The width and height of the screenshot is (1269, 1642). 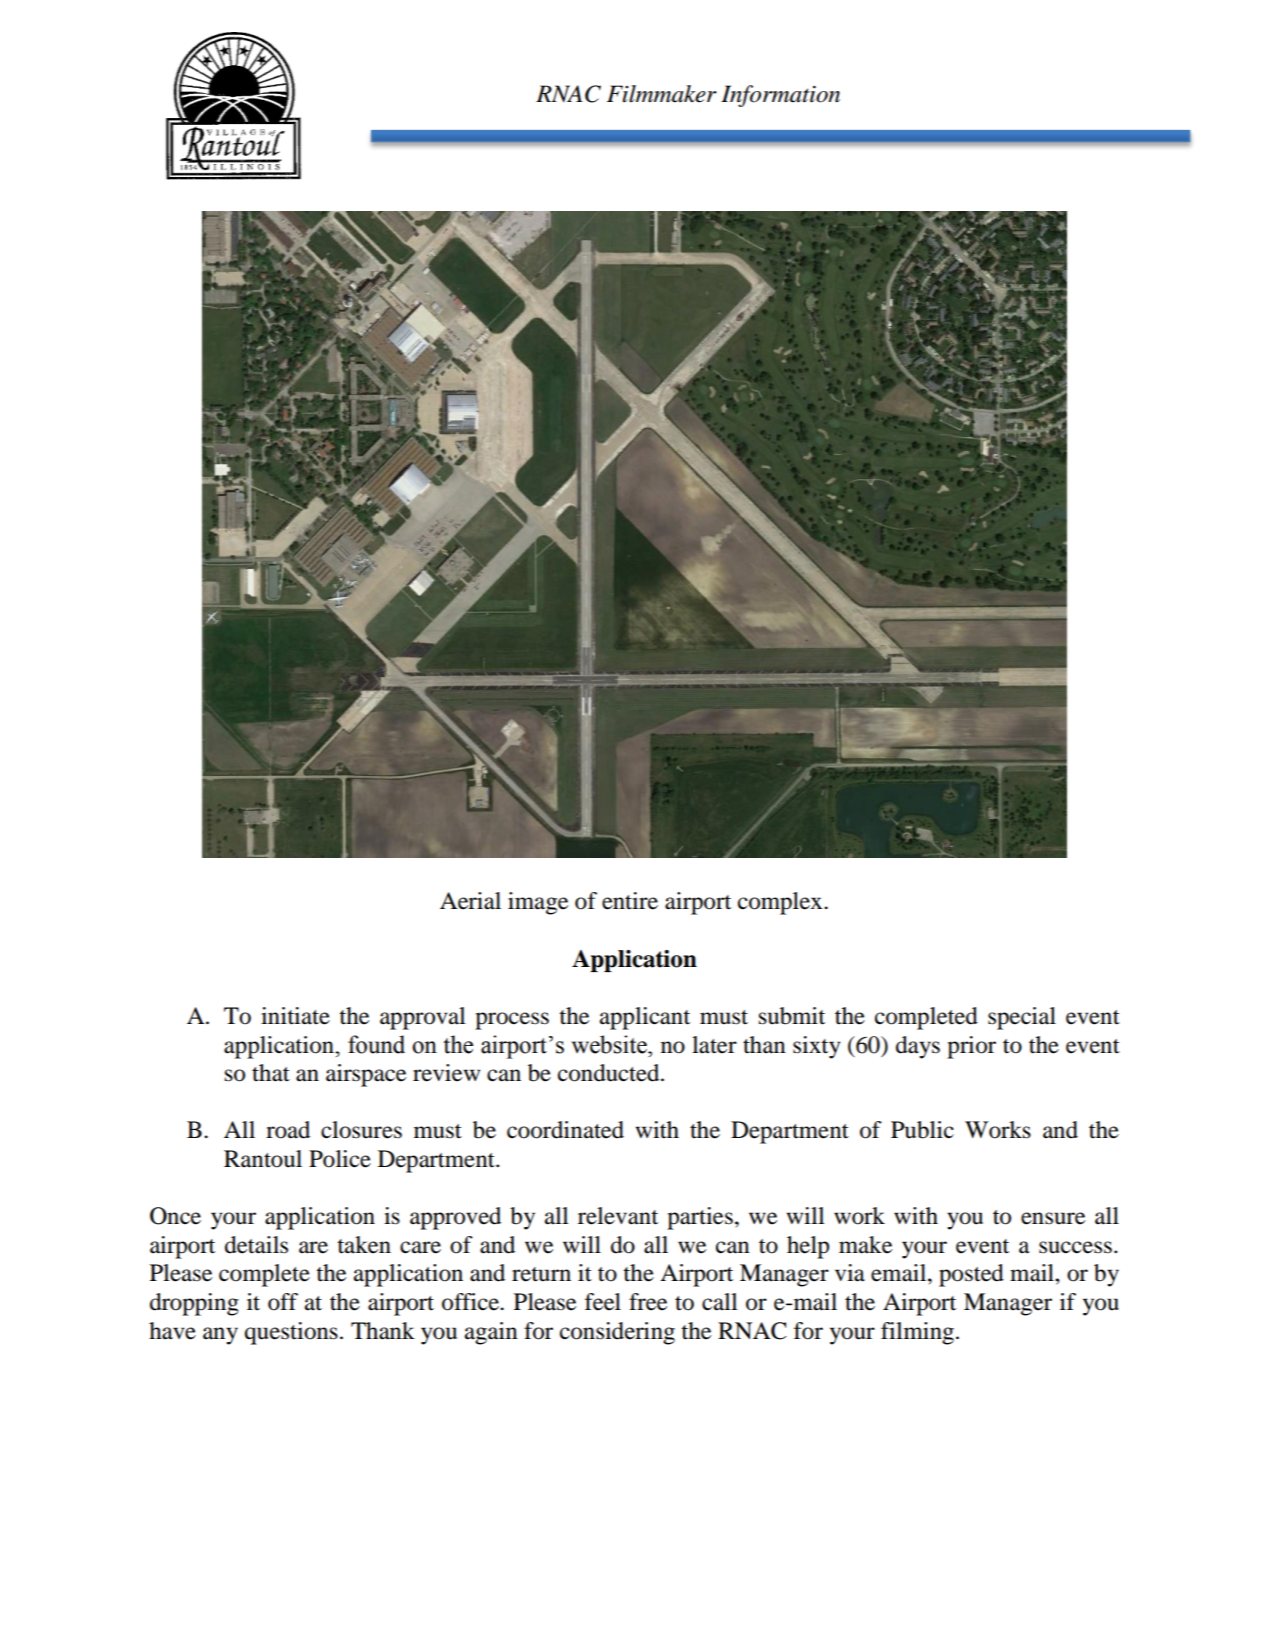 I want to click on initiate, so click(x=295, y=1016).
